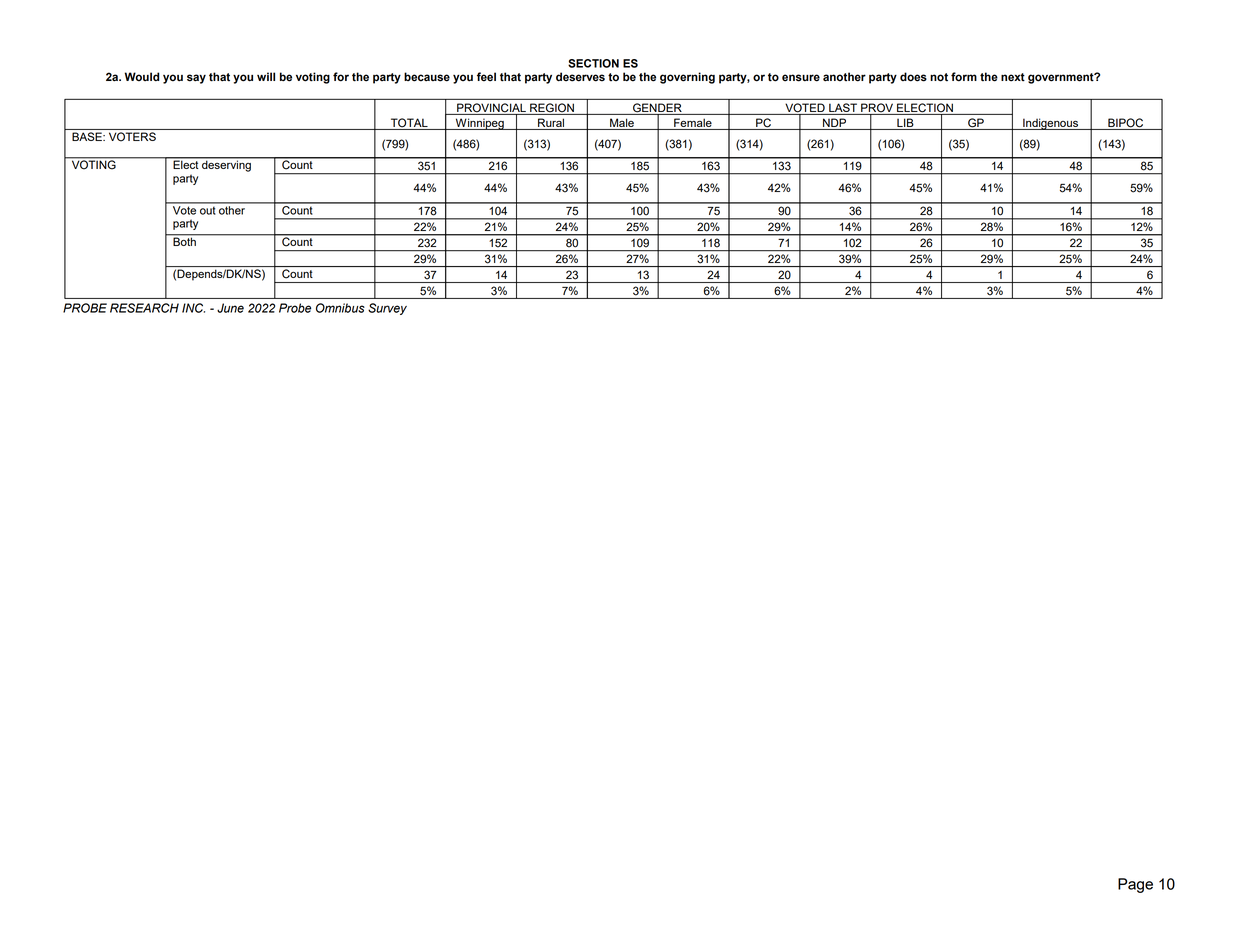 This screenshot has height=952, width=1233. What do you see at coordinates (266, 76) in the screenshot?
I see `will` at bounding box center [266, 76].
